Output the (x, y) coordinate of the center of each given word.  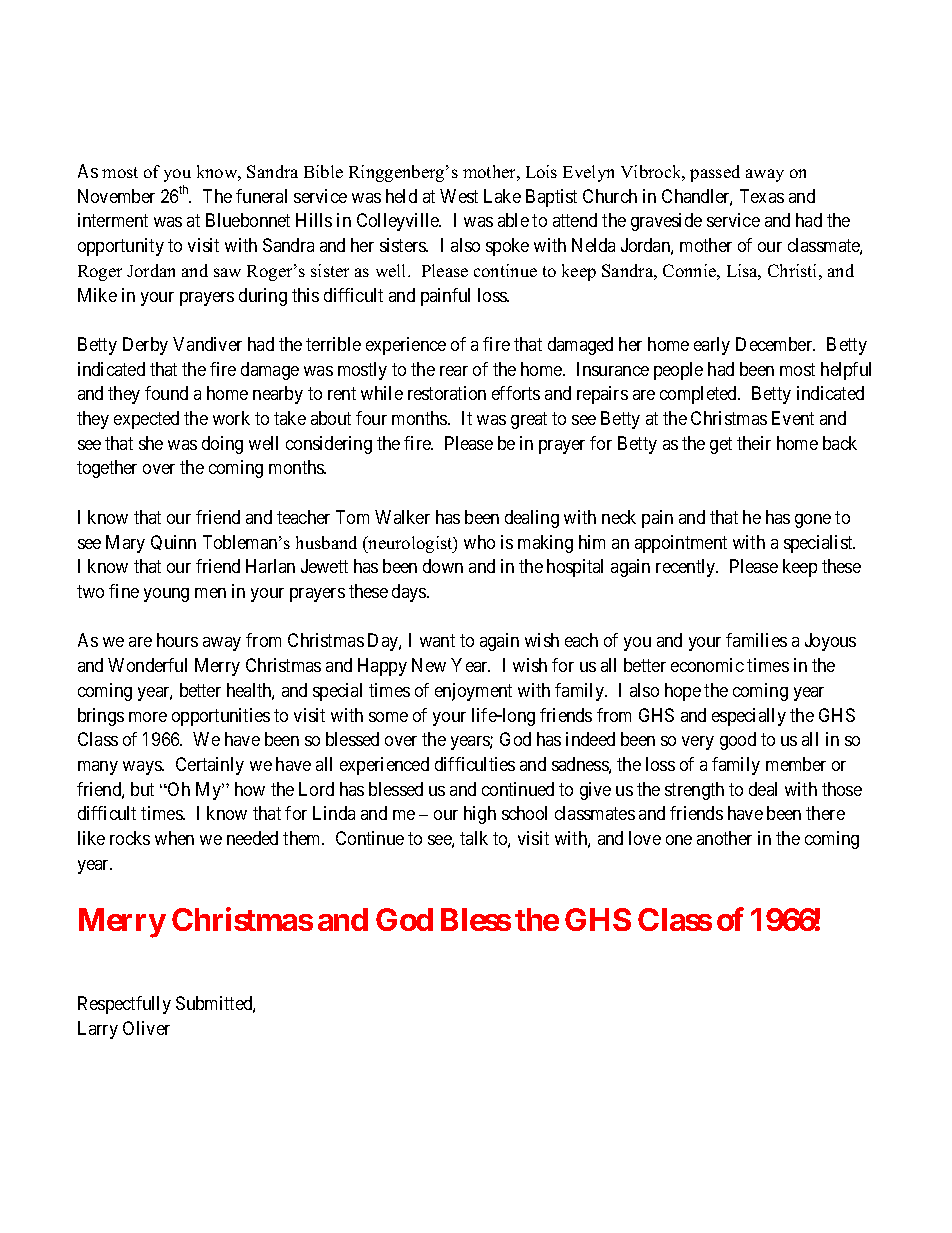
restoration (447, 393)
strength (694, 791)
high (480, 815)
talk (474, 838)
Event (793, 418)
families (756, 640)
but (142, 789)
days (410, 593)
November (116, 196)
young (166, 595)
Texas (762, 196)
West (459, 196)
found (166, 393)
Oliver (146, 1028)
